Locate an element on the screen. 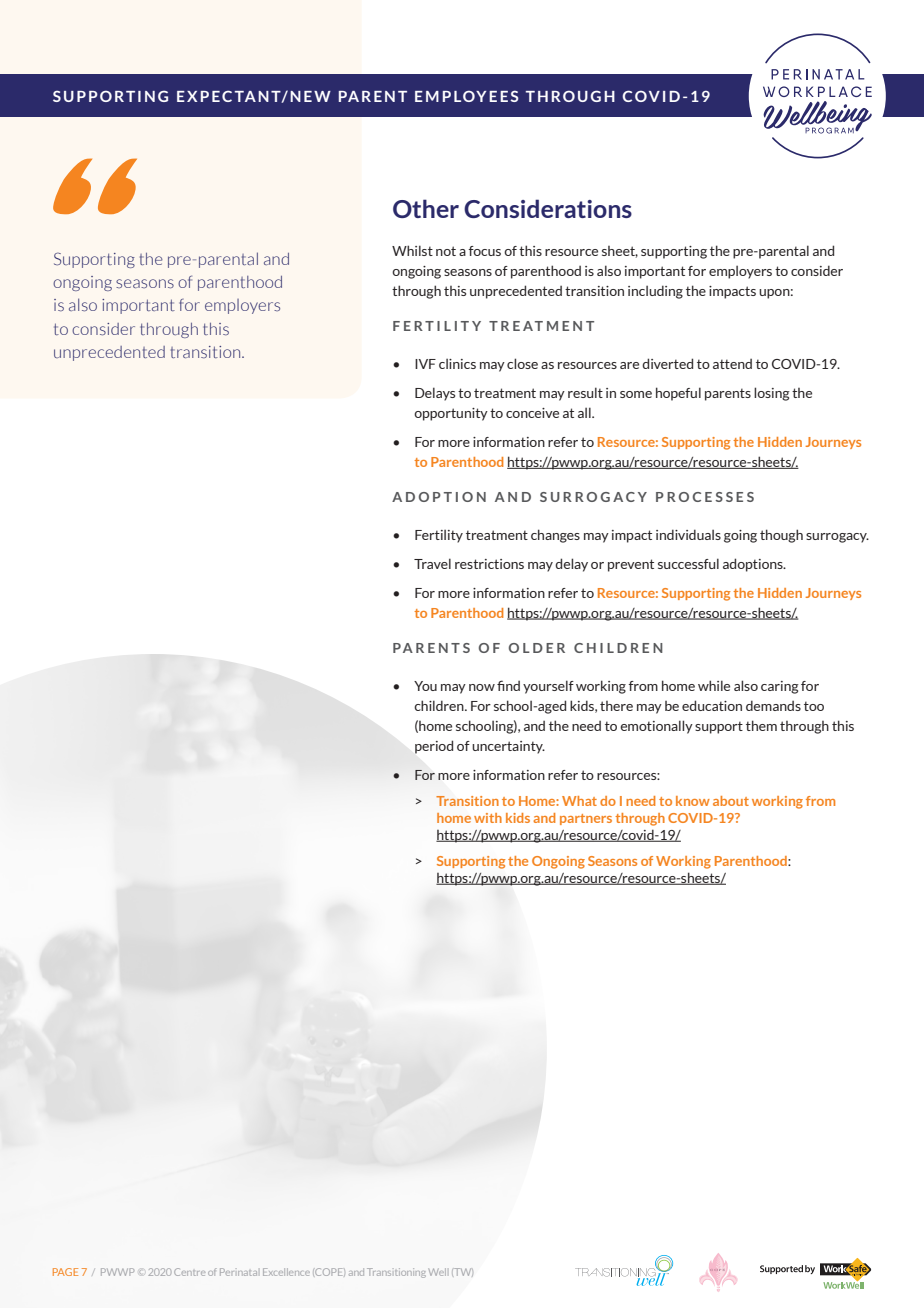 This screenshot has height=1308, width=924. Centre is located at coordinates (189, 1272).
